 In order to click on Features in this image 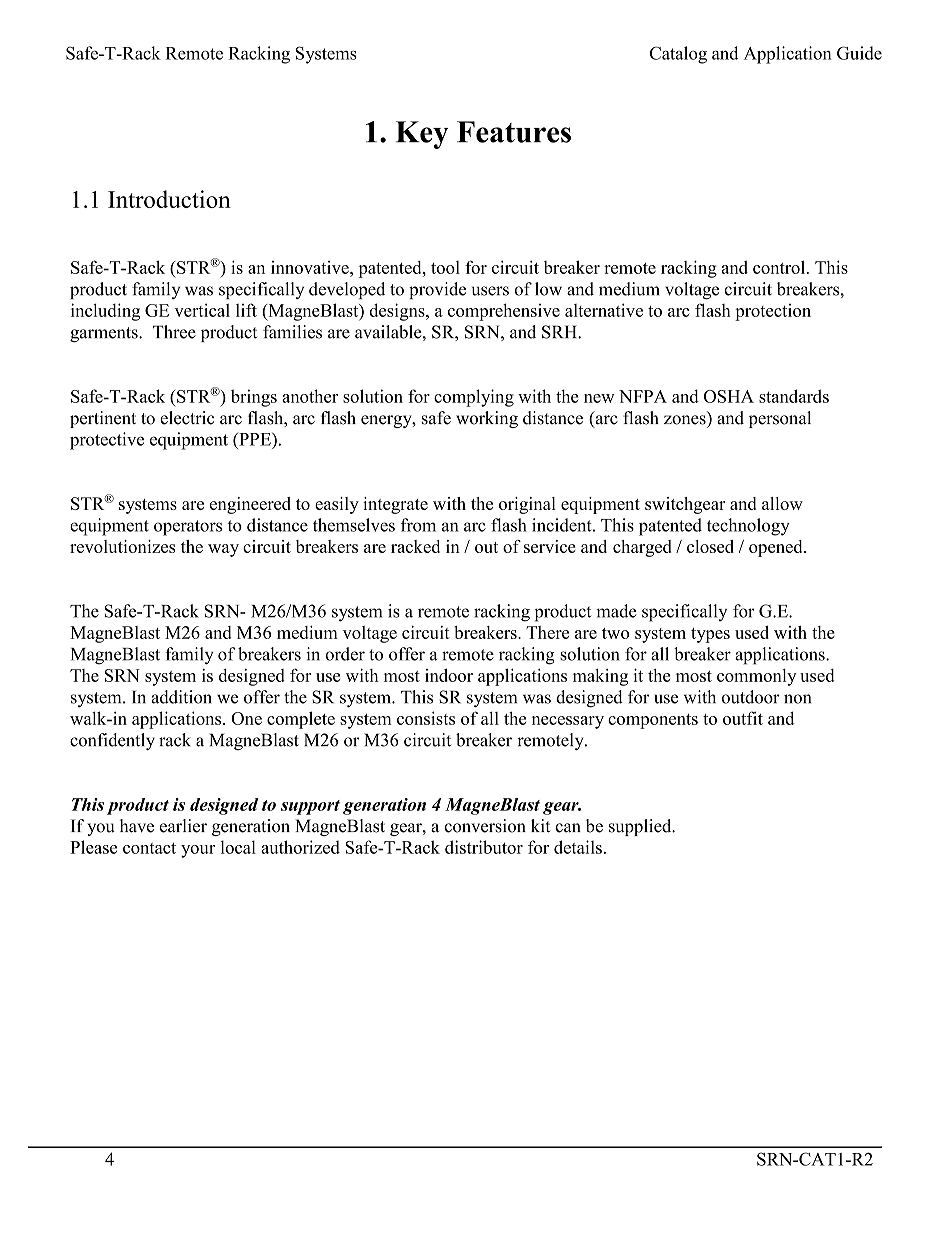, I will do `click(514, 132)`.
